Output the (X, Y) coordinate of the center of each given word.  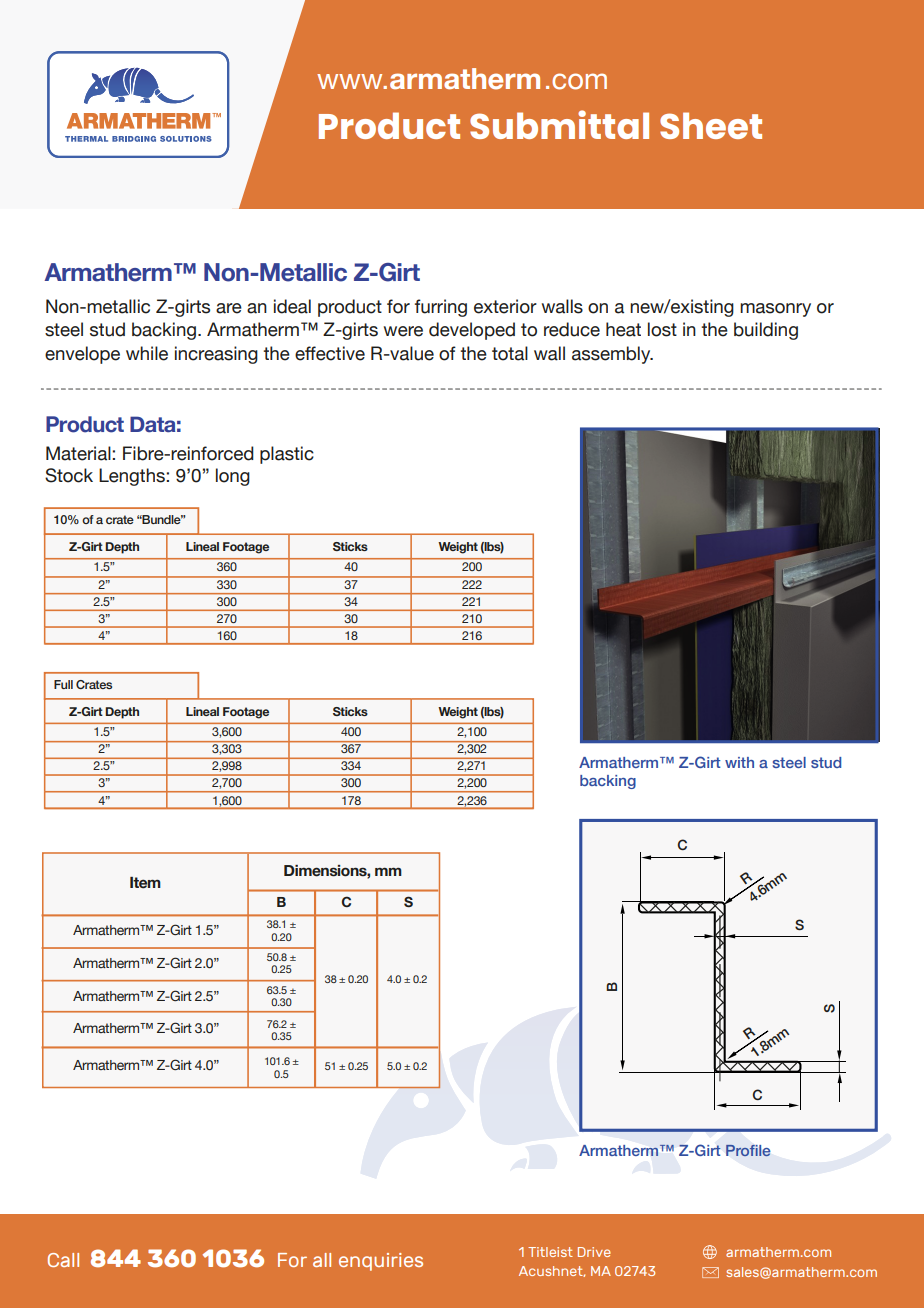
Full (63, 684)
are (229, 308)
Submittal (559, 124)
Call (63, 1260)
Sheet (711, 125)
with (739, 762)
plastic (287, 455)
